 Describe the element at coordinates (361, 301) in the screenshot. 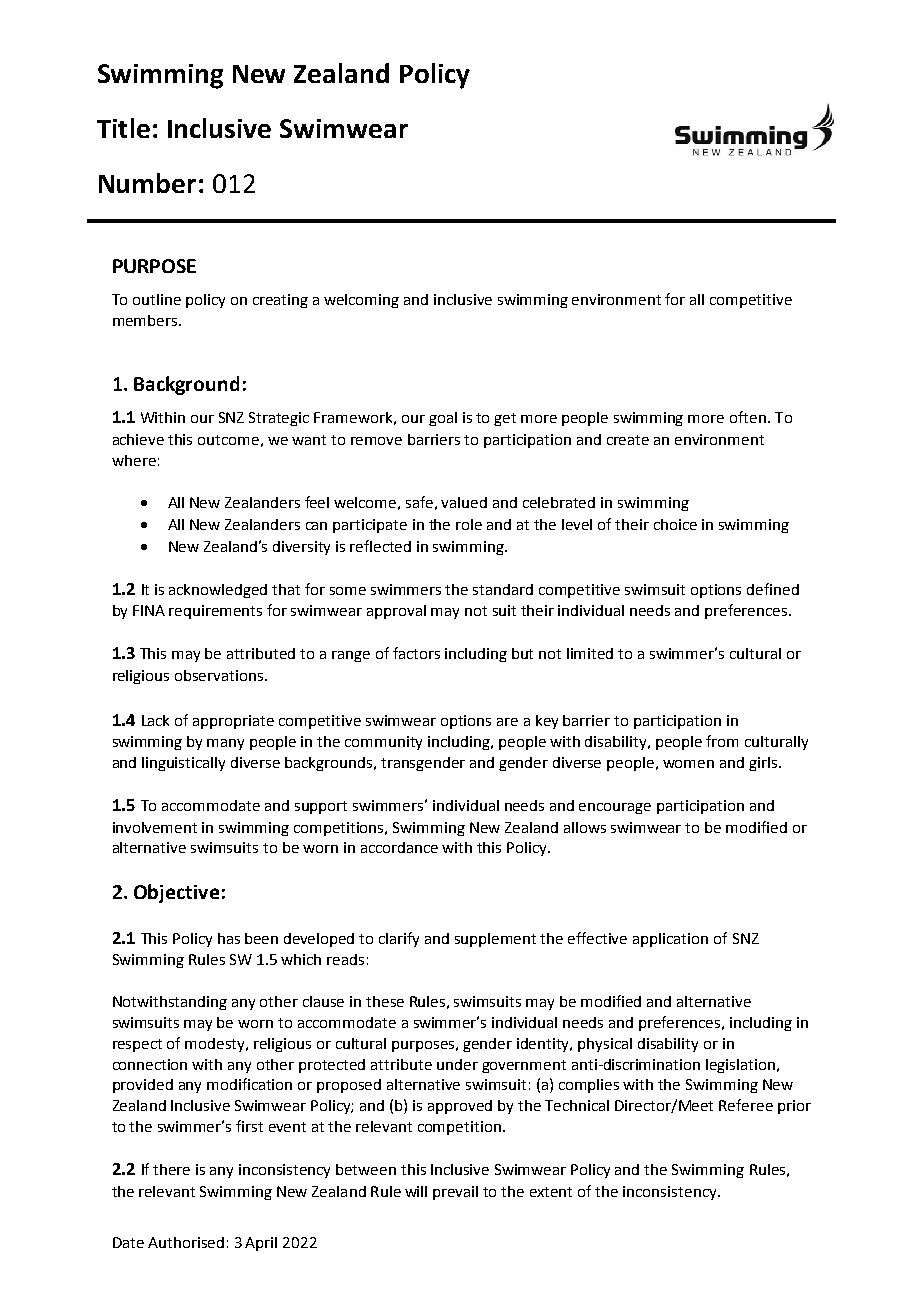

I see `welcoming` at that location.
